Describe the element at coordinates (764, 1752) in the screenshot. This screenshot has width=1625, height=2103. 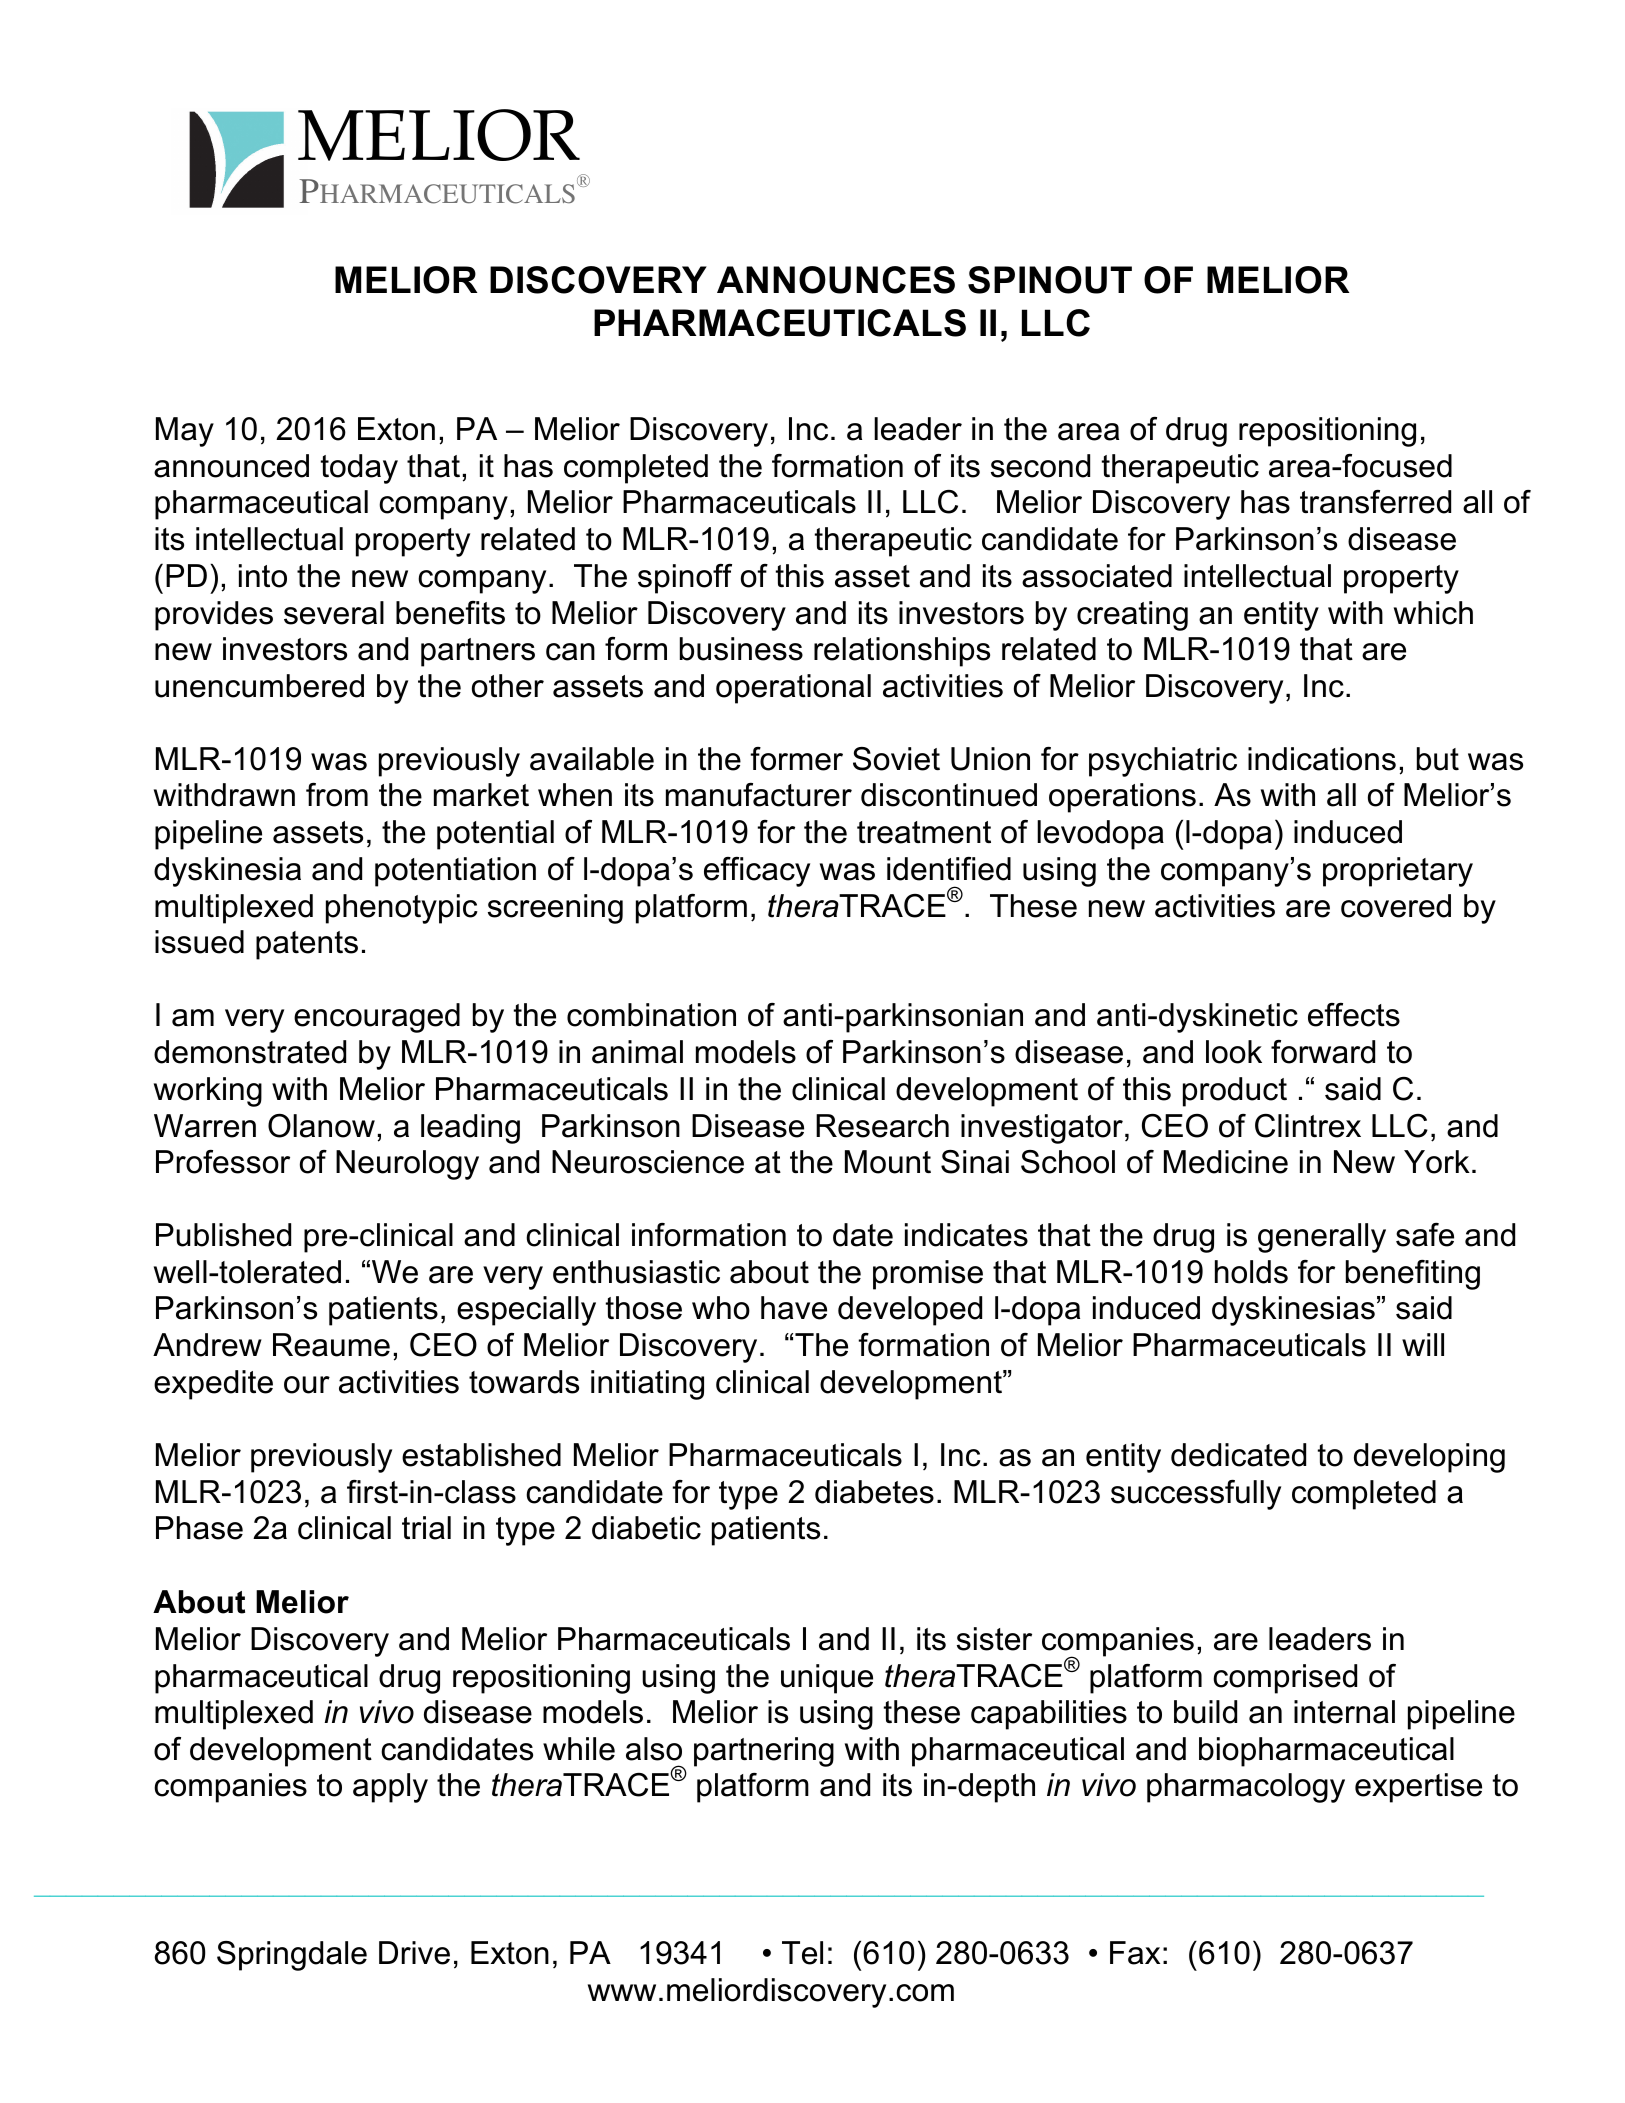
I see `partnering` at that location.
